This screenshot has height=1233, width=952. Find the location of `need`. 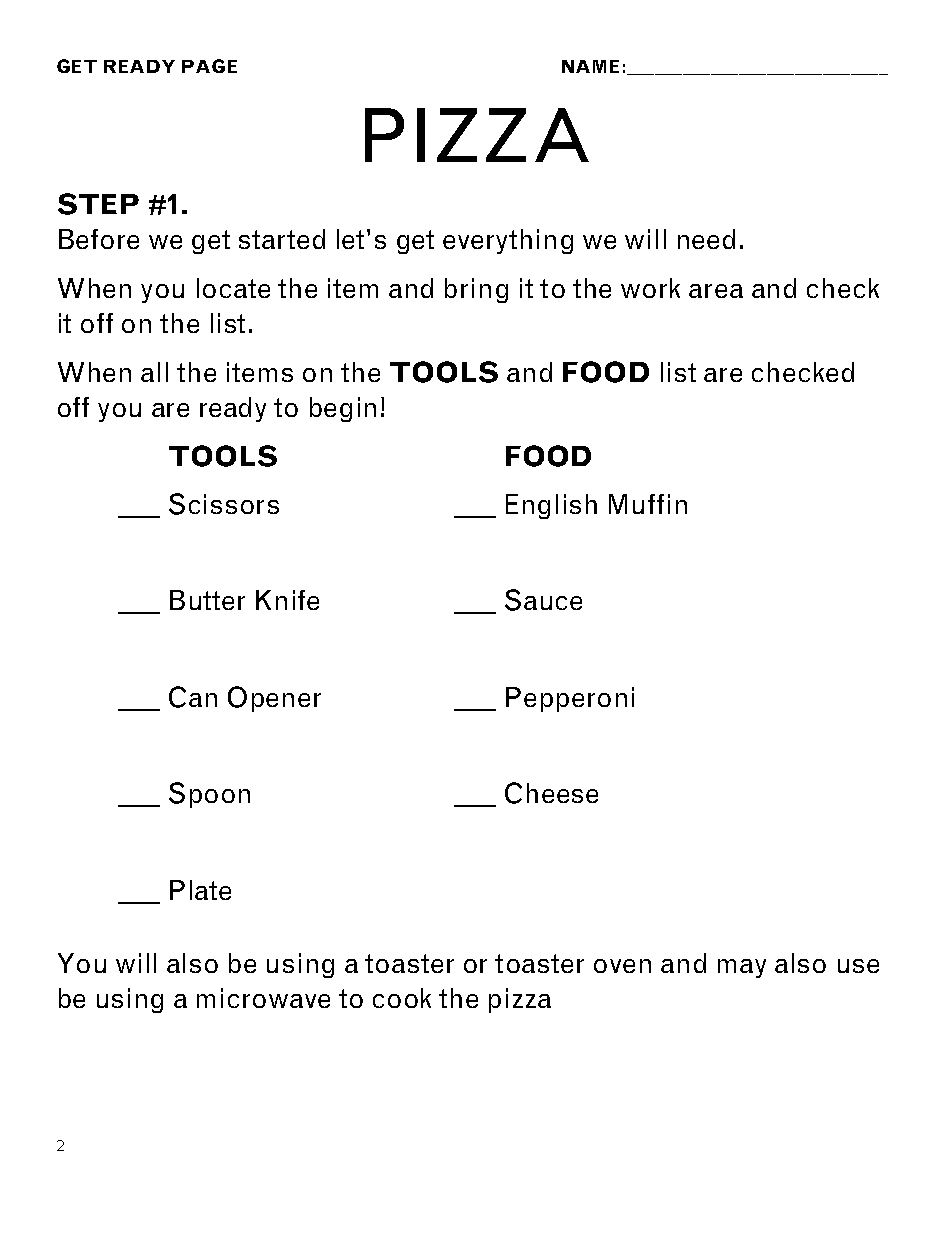

need is located at coordinates (706, 239).
